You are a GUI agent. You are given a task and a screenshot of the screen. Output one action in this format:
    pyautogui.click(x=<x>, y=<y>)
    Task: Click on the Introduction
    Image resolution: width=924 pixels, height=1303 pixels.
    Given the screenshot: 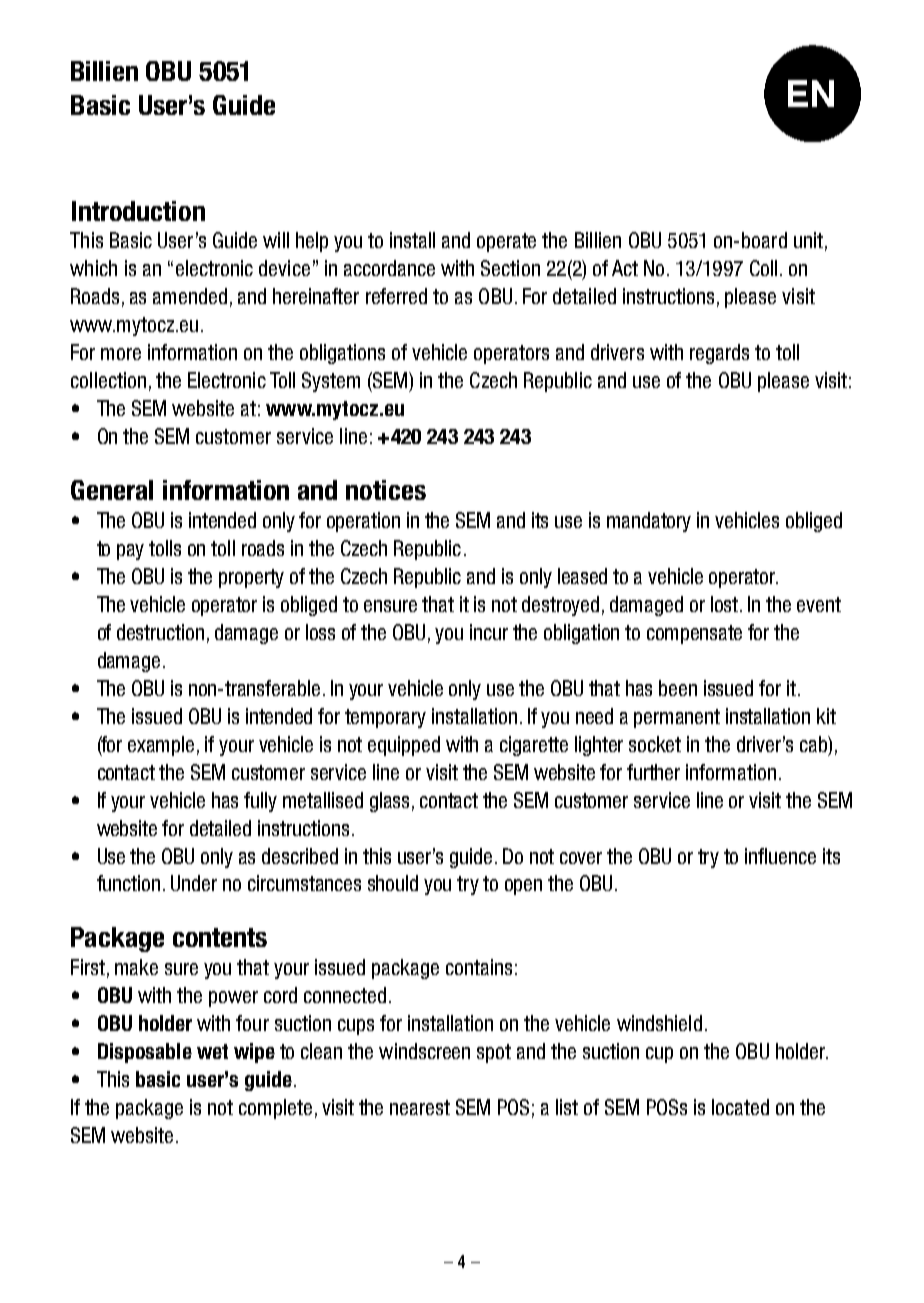 What is the action you would take?
    pyautogui.click(x=138, y=211)
